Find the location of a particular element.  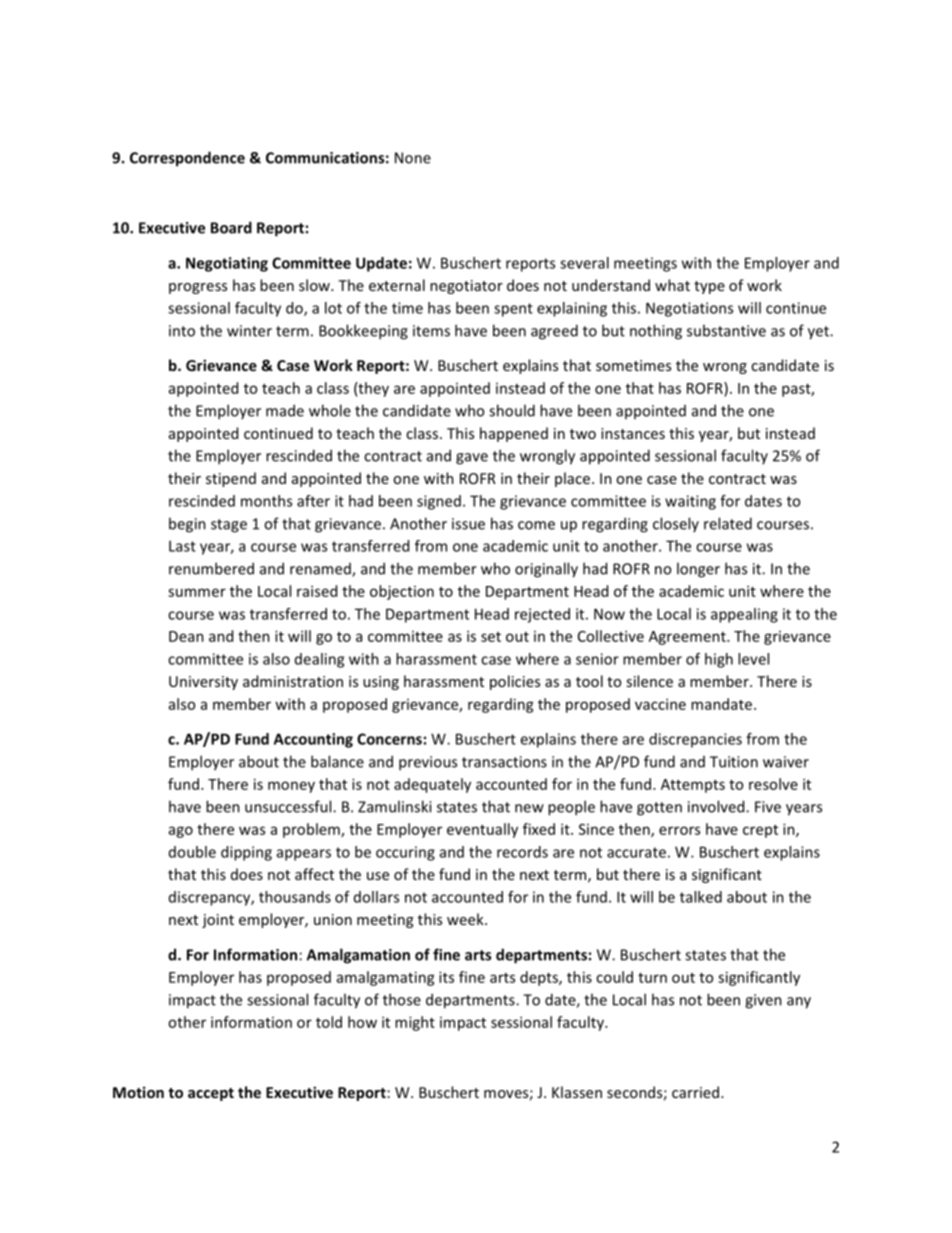

should is located at coordinates (512, 410).
